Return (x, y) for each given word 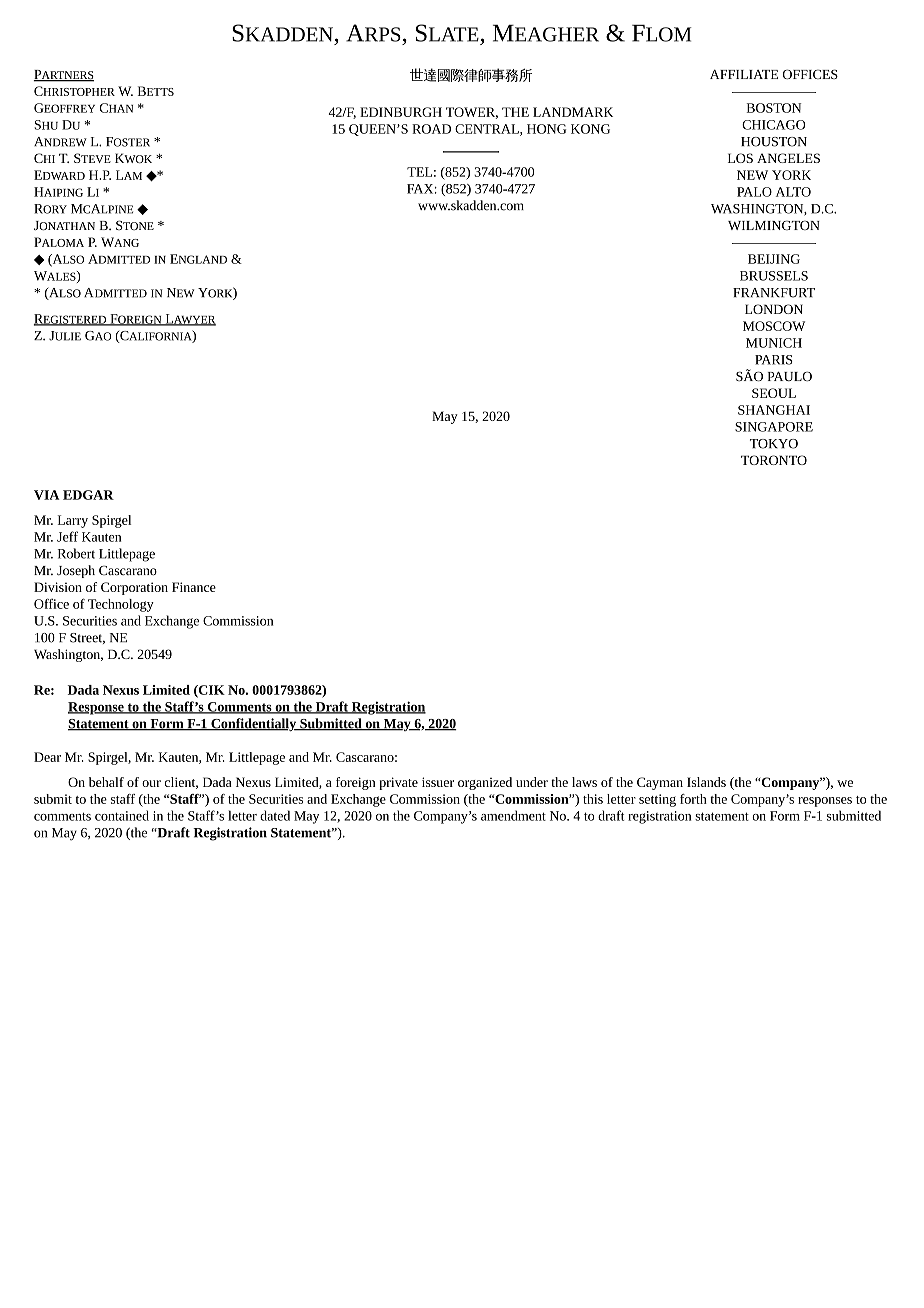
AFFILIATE (744, 74)
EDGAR (88, 495)
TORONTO (774, 460)
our (151, 783)
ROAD (431, 129)
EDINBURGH (401, 112)
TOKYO (774, 444)
